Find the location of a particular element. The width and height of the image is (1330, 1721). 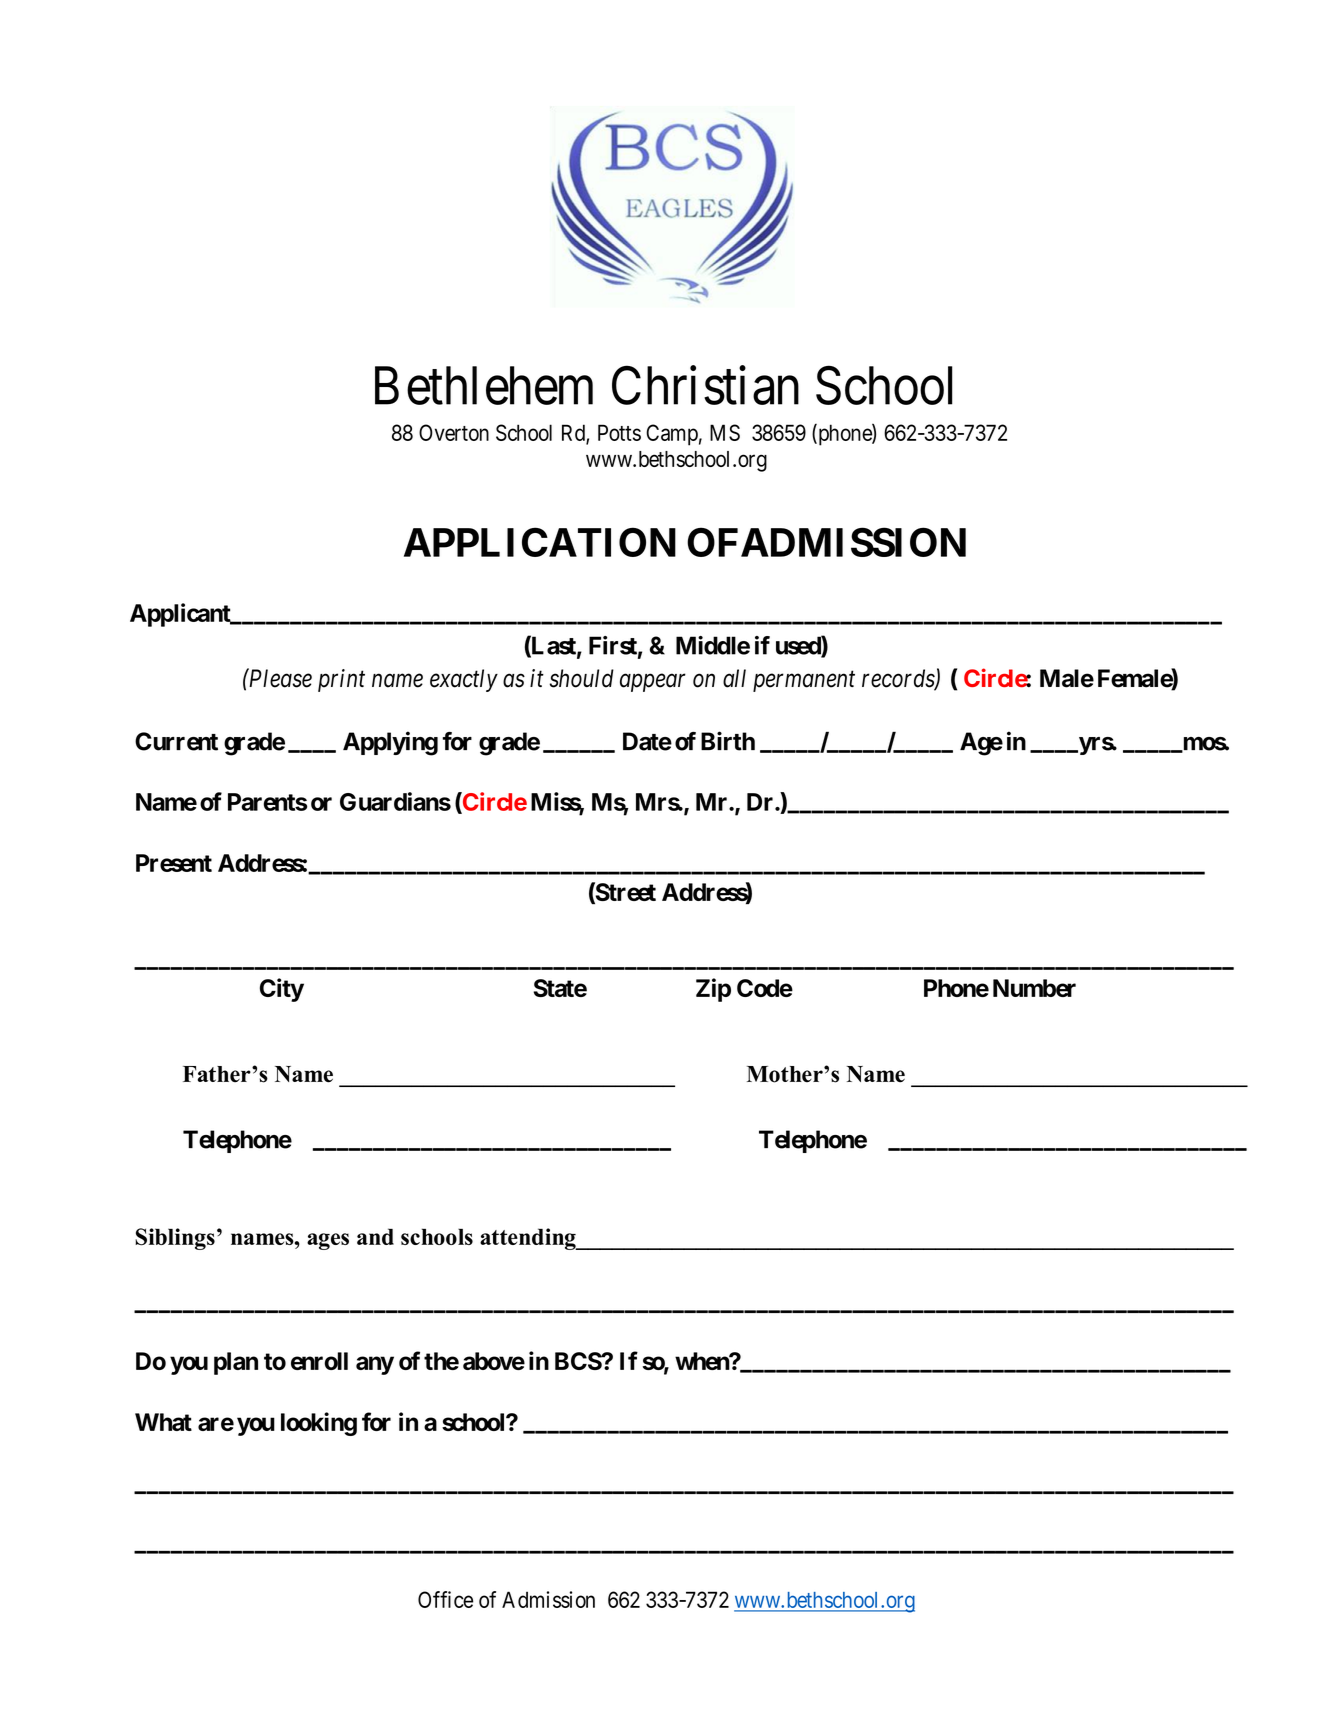

Office is located at coordinates (445, 1599).
